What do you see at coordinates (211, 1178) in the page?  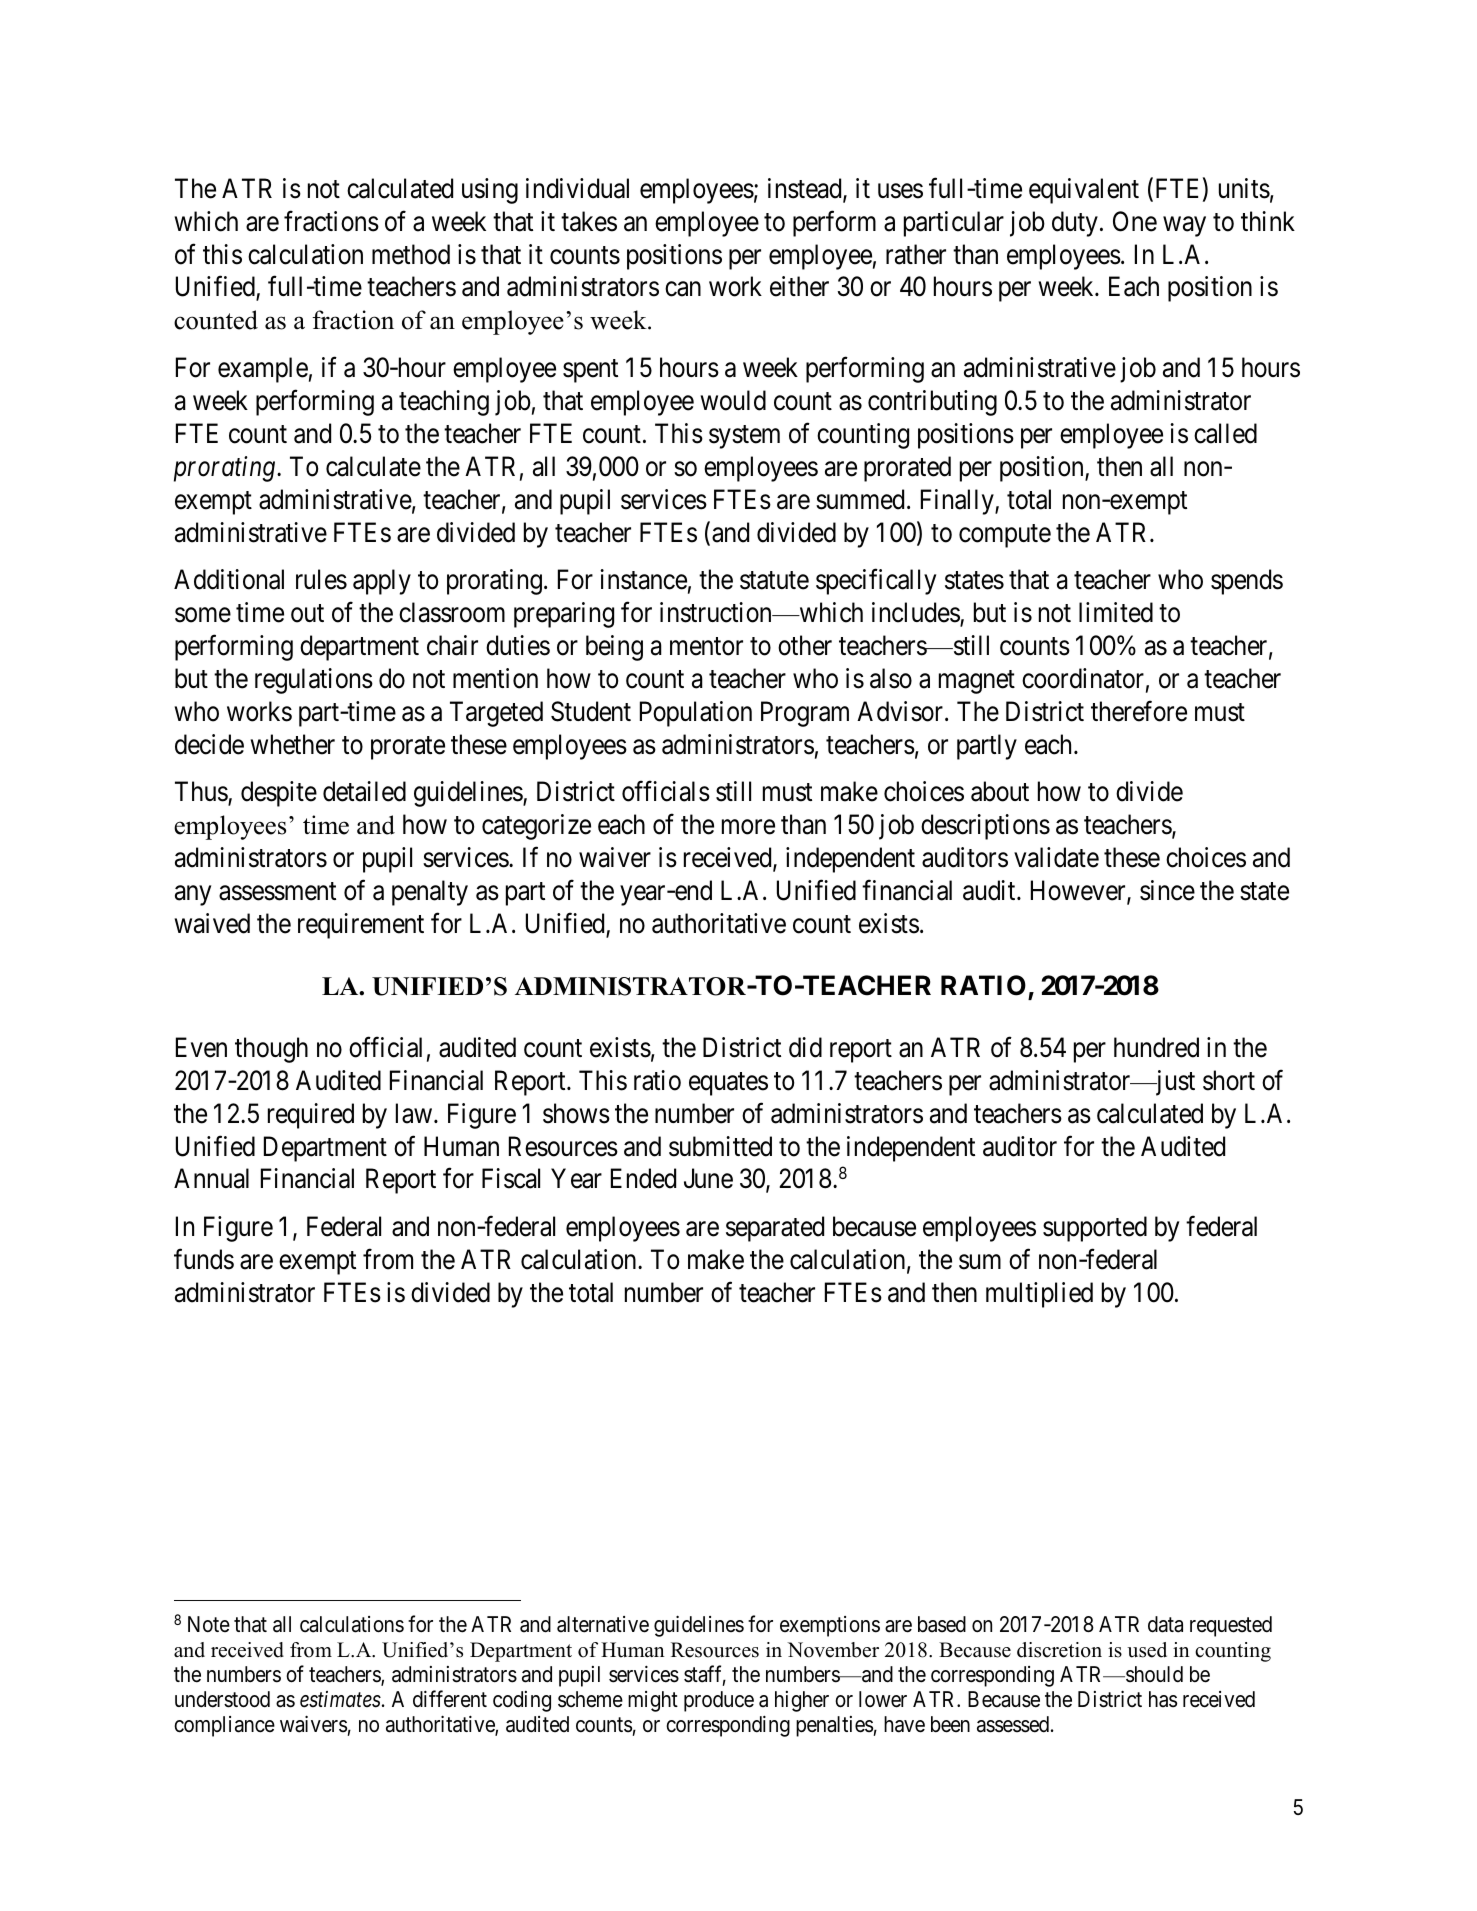 I see `Annual` at bounding box center [211, 1178].
